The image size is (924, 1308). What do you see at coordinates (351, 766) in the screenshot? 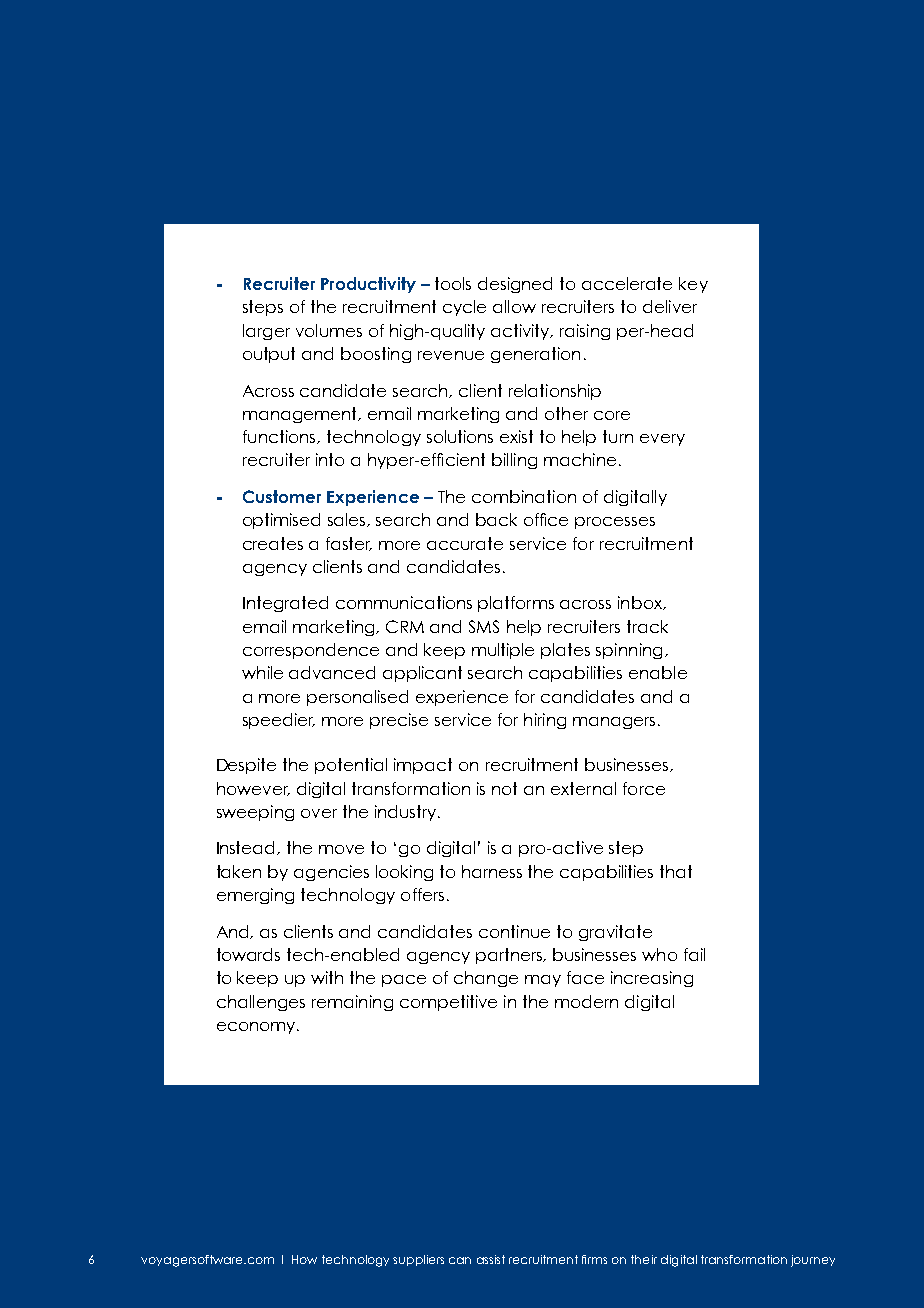
I see `potential` at bounding box center [351, 766].
